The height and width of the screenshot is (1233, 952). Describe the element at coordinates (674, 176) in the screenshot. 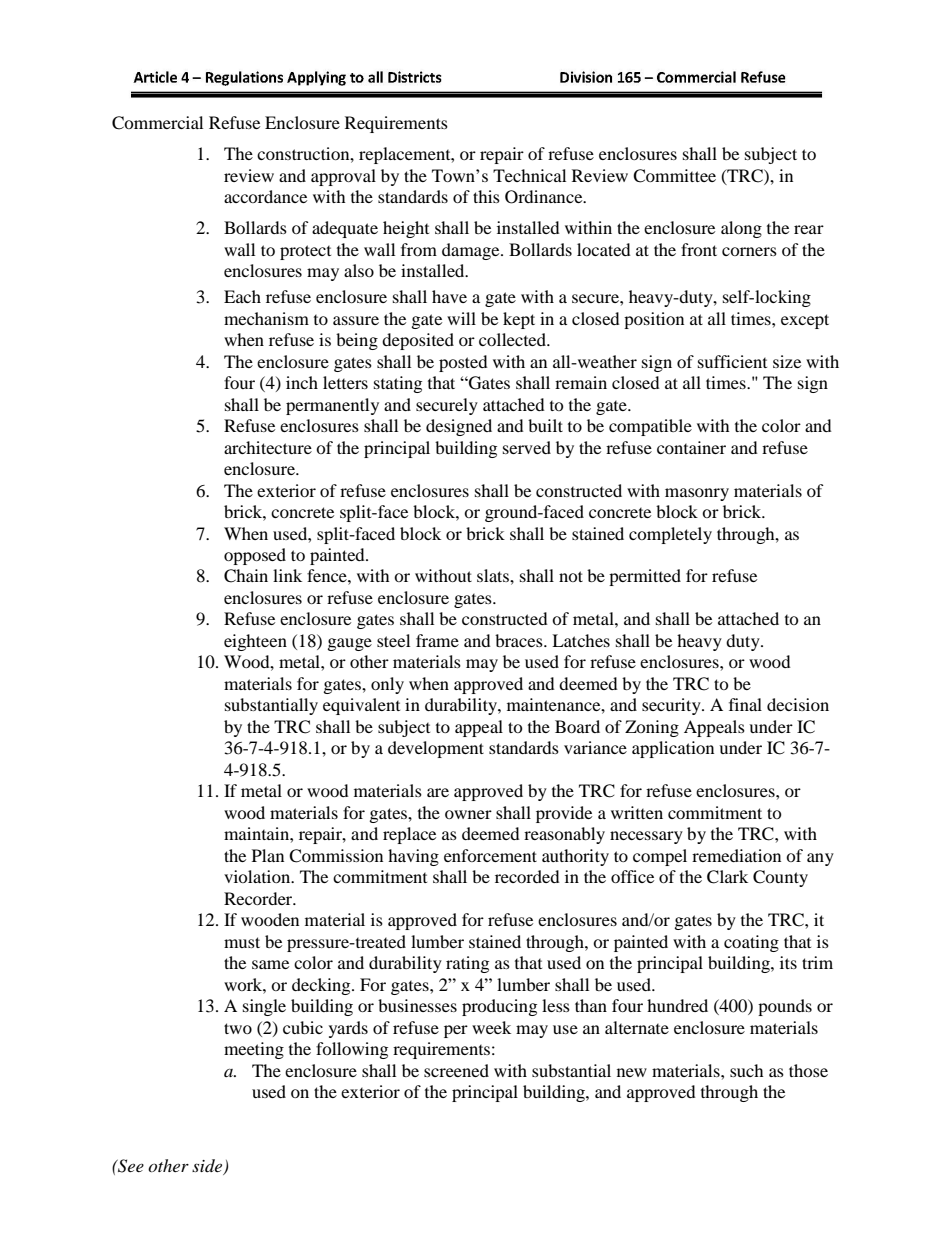

I see `Committee` at that location.
